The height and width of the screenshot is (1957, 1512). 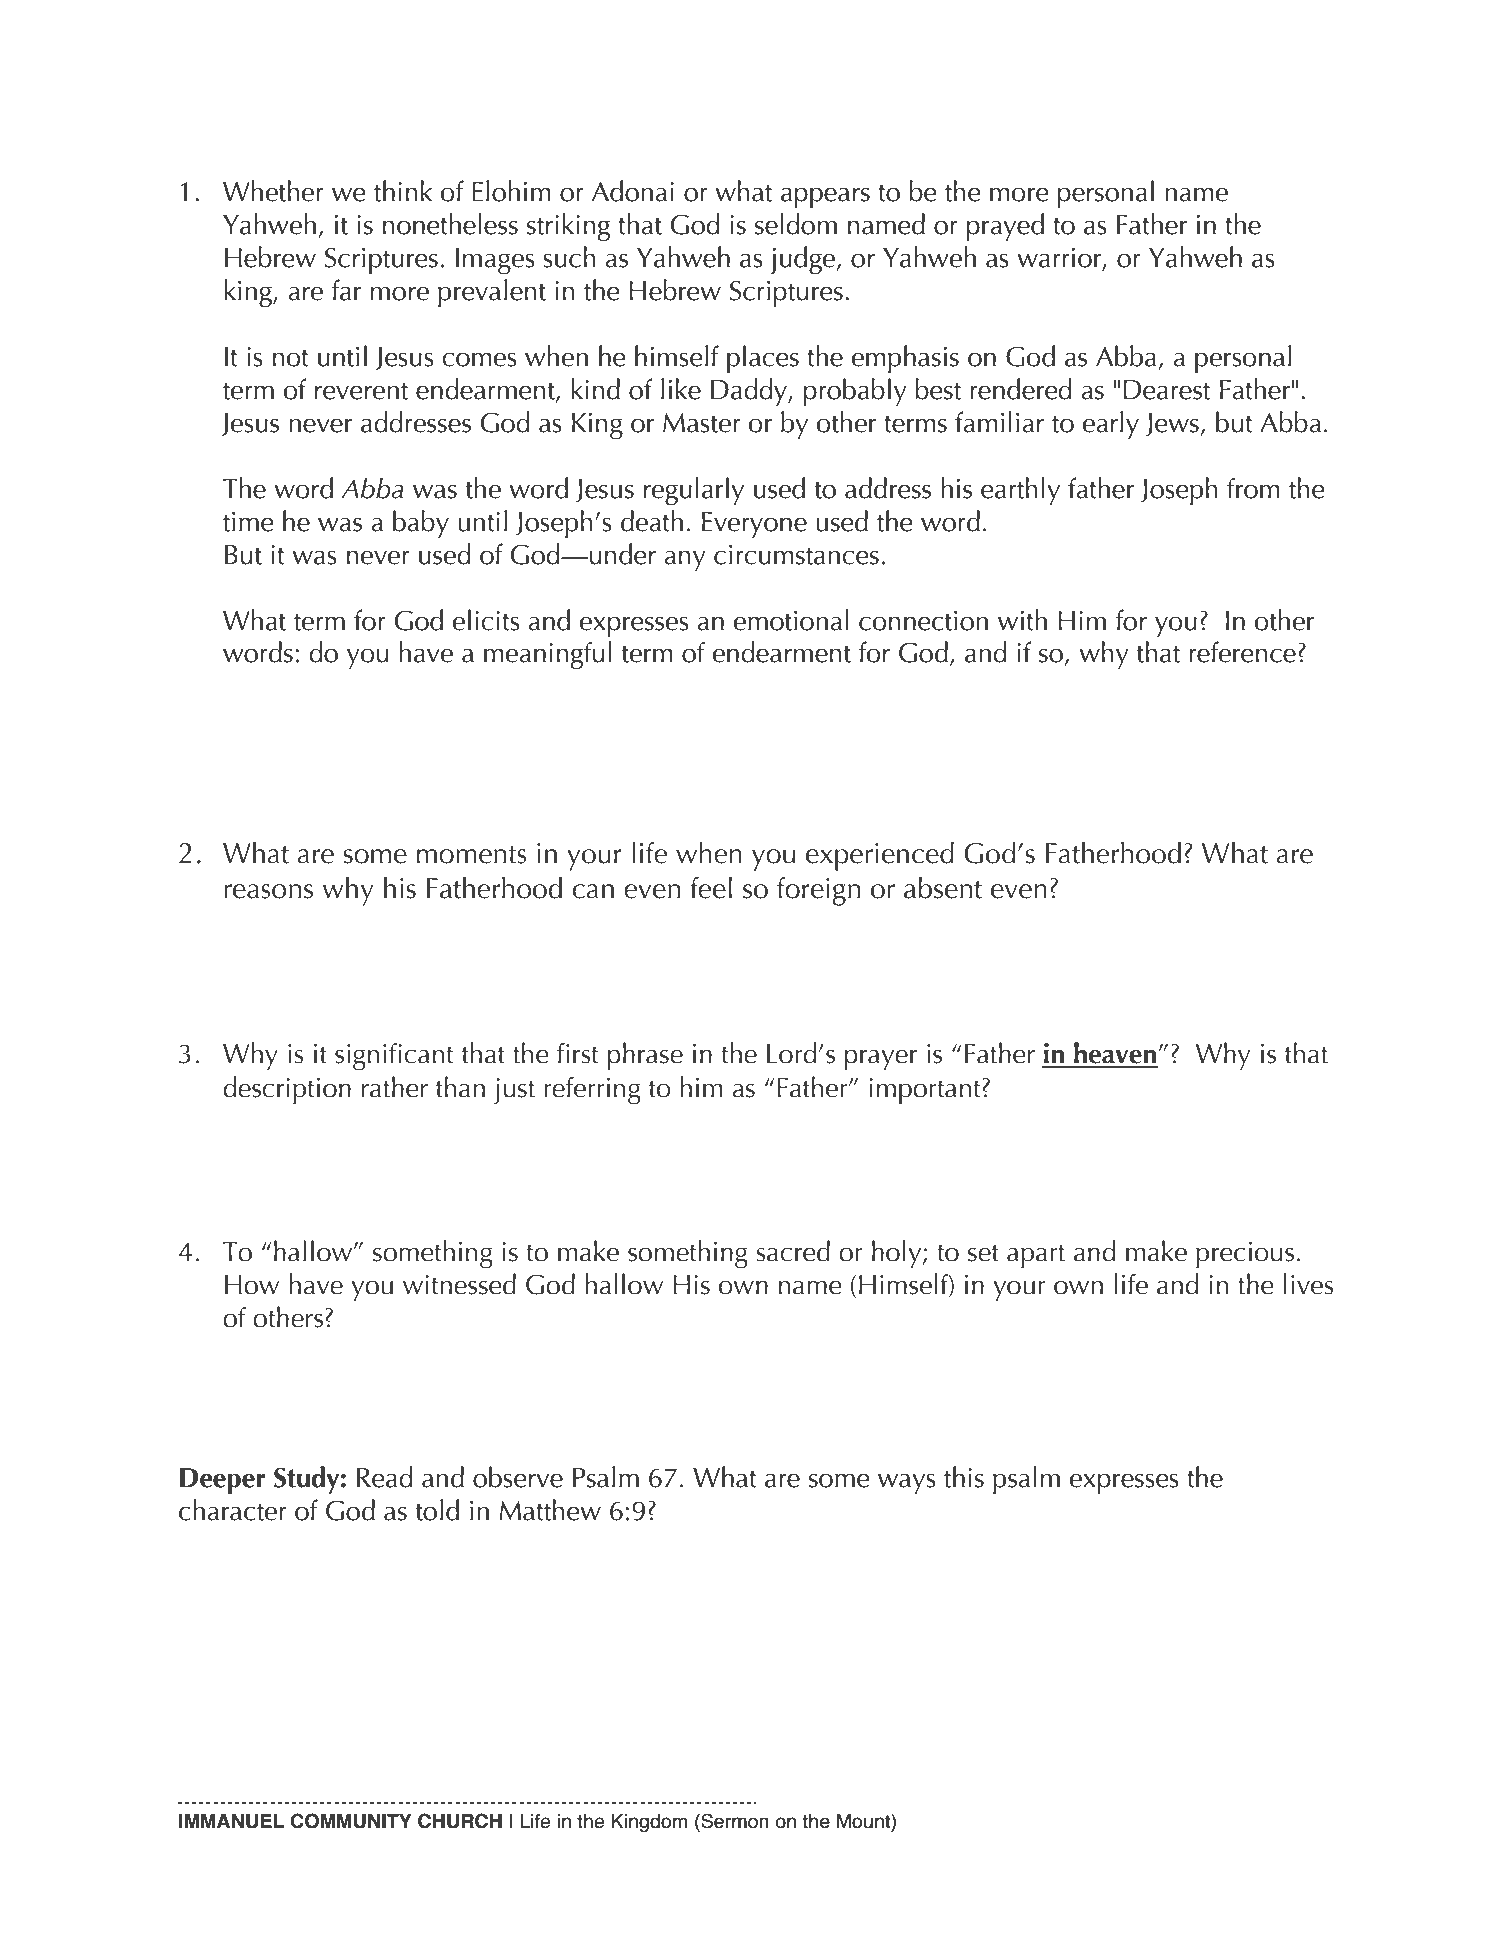 What do you see at coordinates (346, 290) in the screenshot?
I see `far` at bounding box center [346, 290].
